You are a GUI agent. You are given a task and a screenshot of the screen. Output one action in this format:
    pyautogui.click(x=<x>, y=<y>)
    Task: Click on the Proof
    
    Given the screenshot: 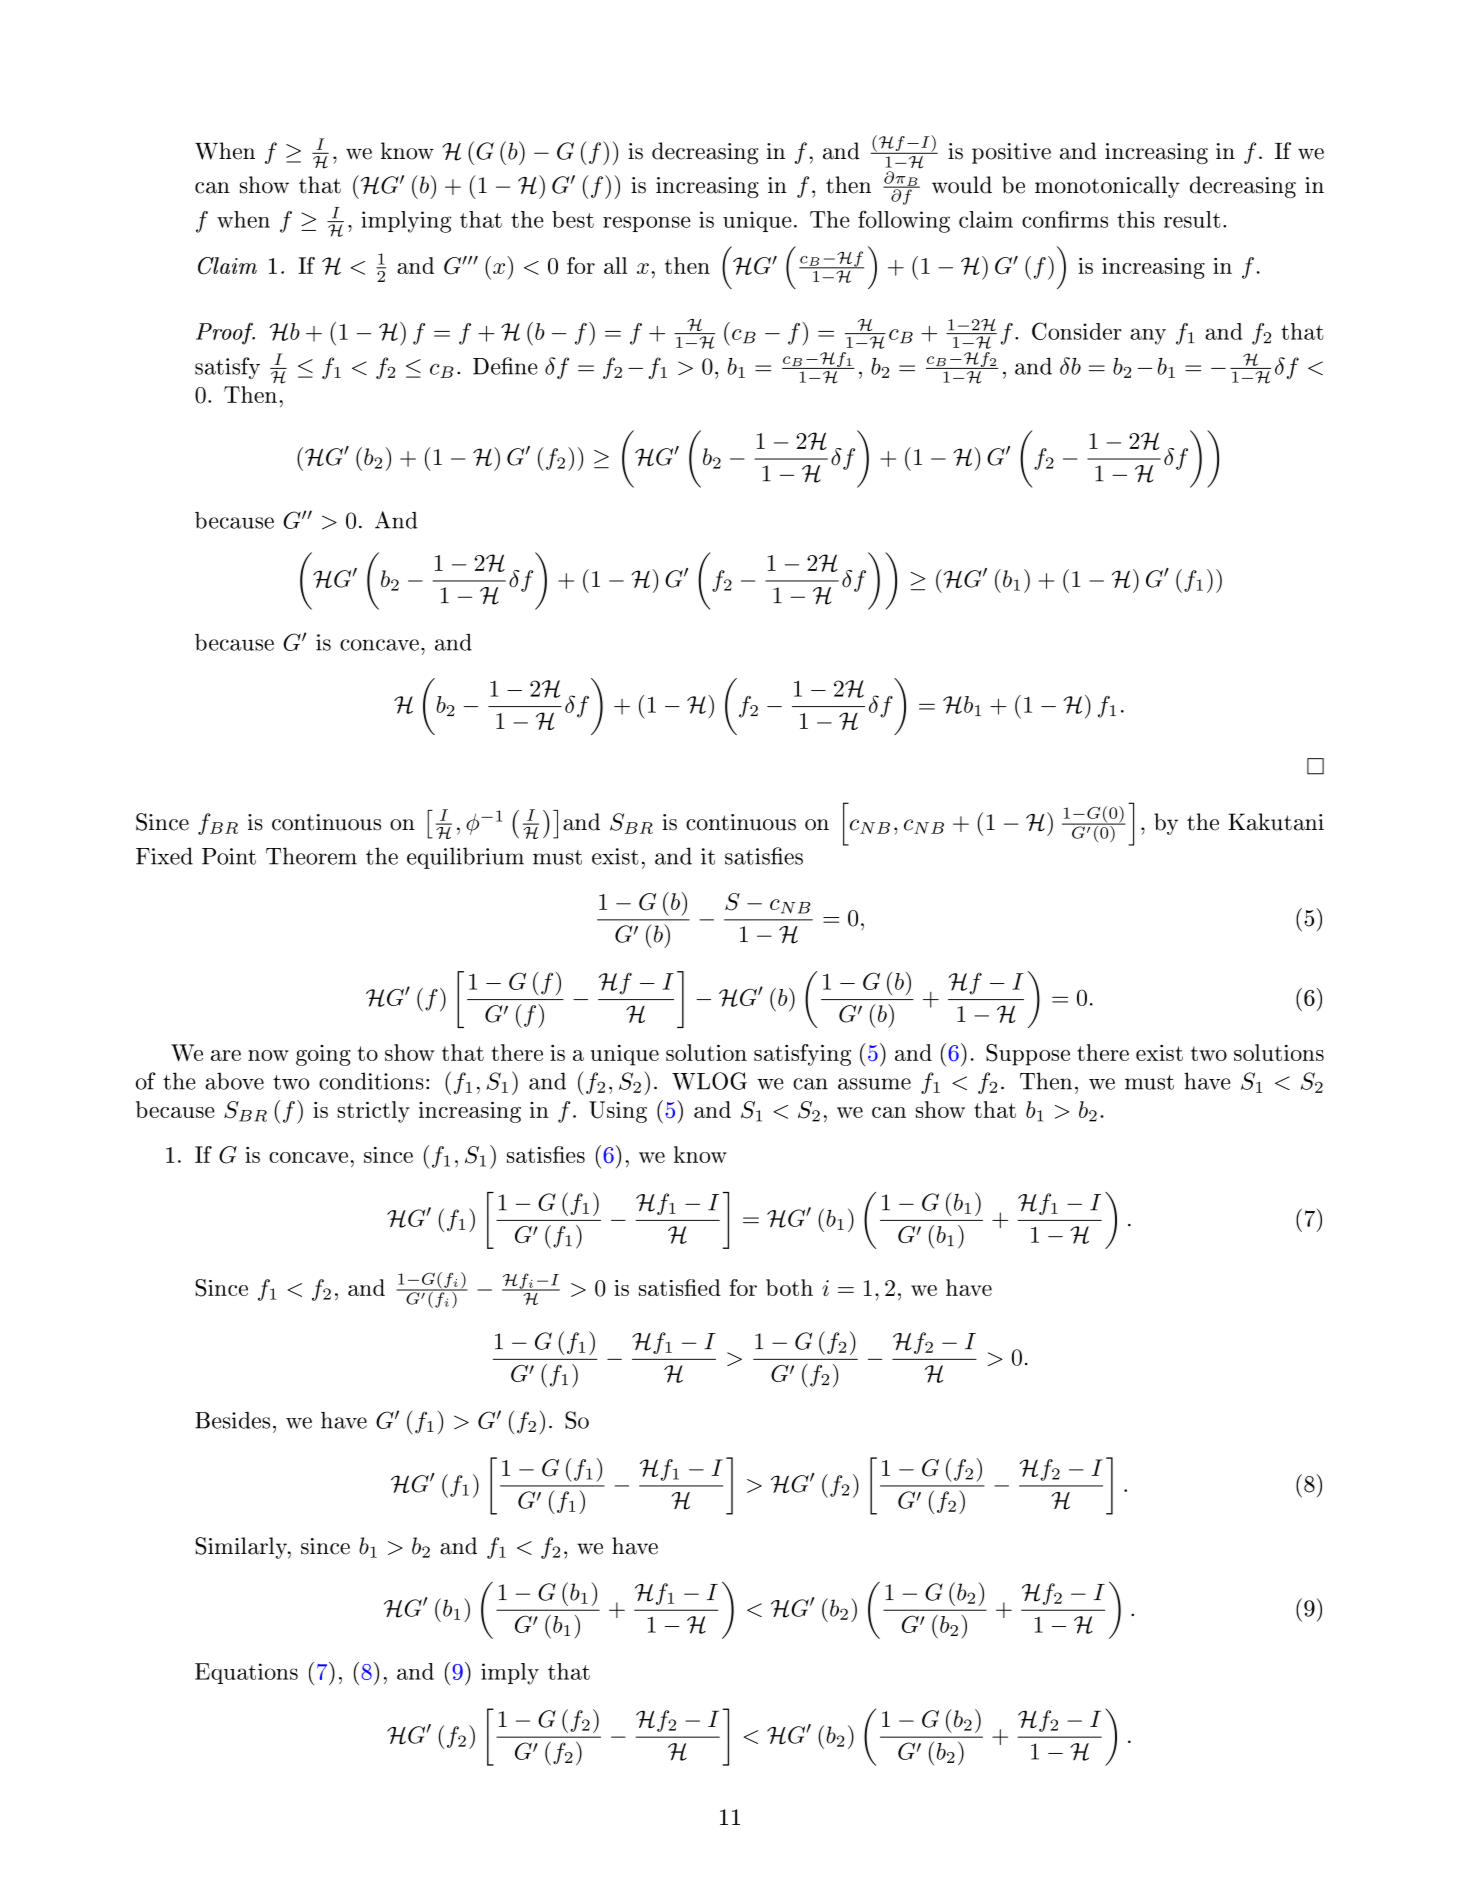 What is the action you would take?
    pyautogui.click(x=225, y=333)
